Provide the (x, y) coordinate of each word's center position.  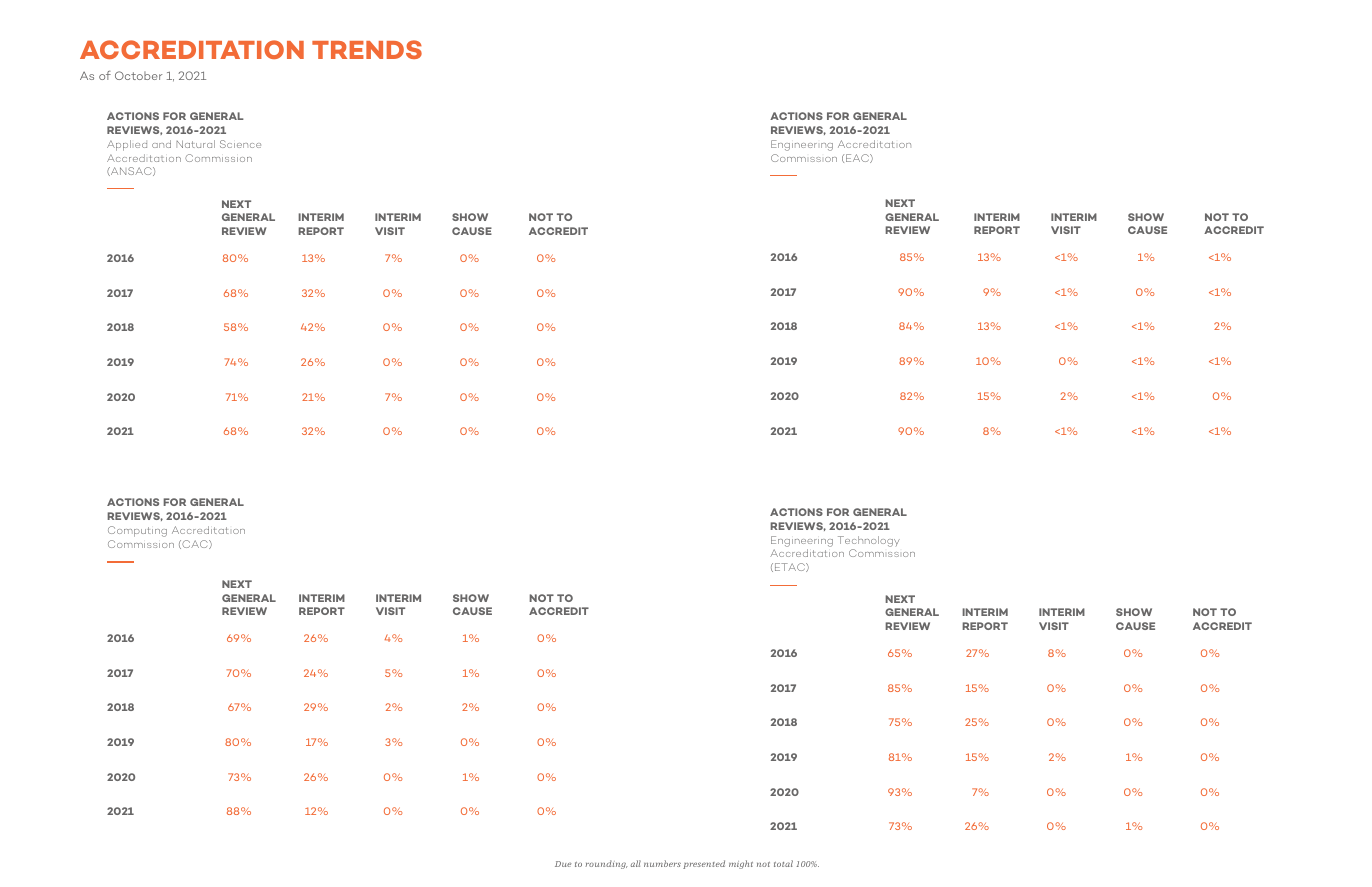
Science (240, 144)
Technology (869, 543)
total (783, 863)
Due (563, 864)
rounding (606, 864)
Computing (137, 531)
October (138, 75)
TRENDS (367, 49)
